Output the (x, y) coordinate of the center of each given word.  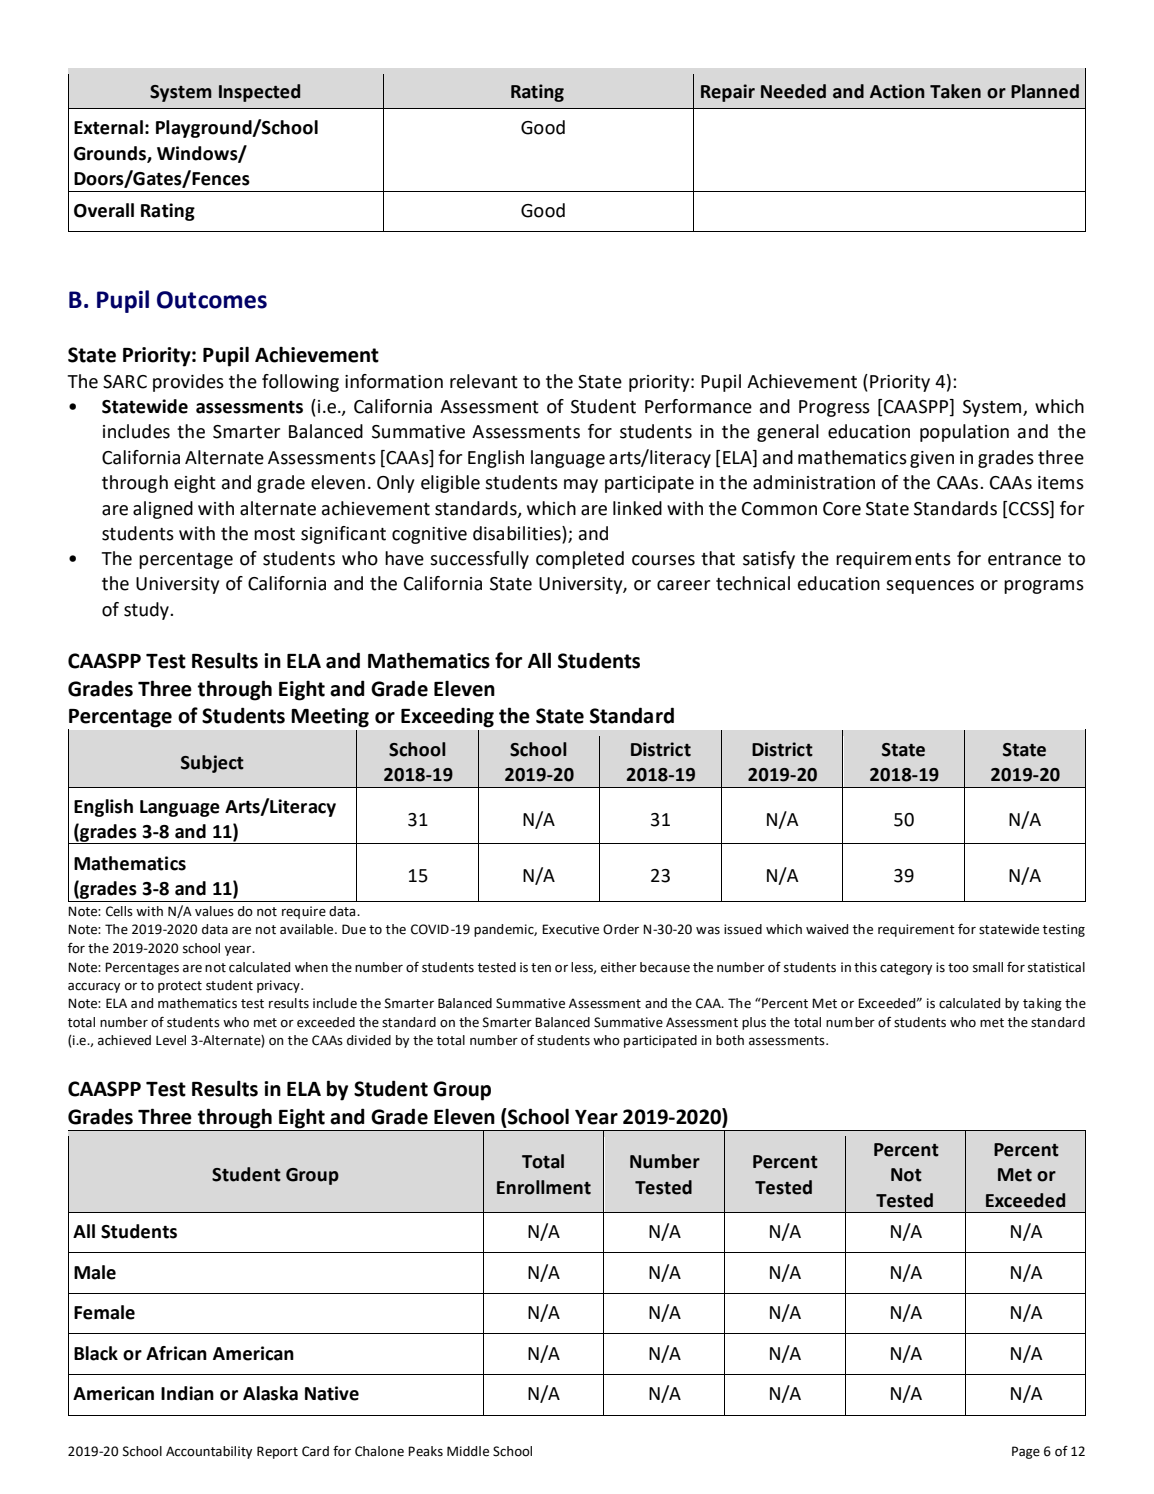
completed (580, 560)
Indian (187, 1393)
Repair (728, 93)
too (958, 968)
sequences (930, 587)
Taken (955, 91)
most (274, 534)
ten (541, 968)
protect (180, 987)
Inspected (259, 93)
